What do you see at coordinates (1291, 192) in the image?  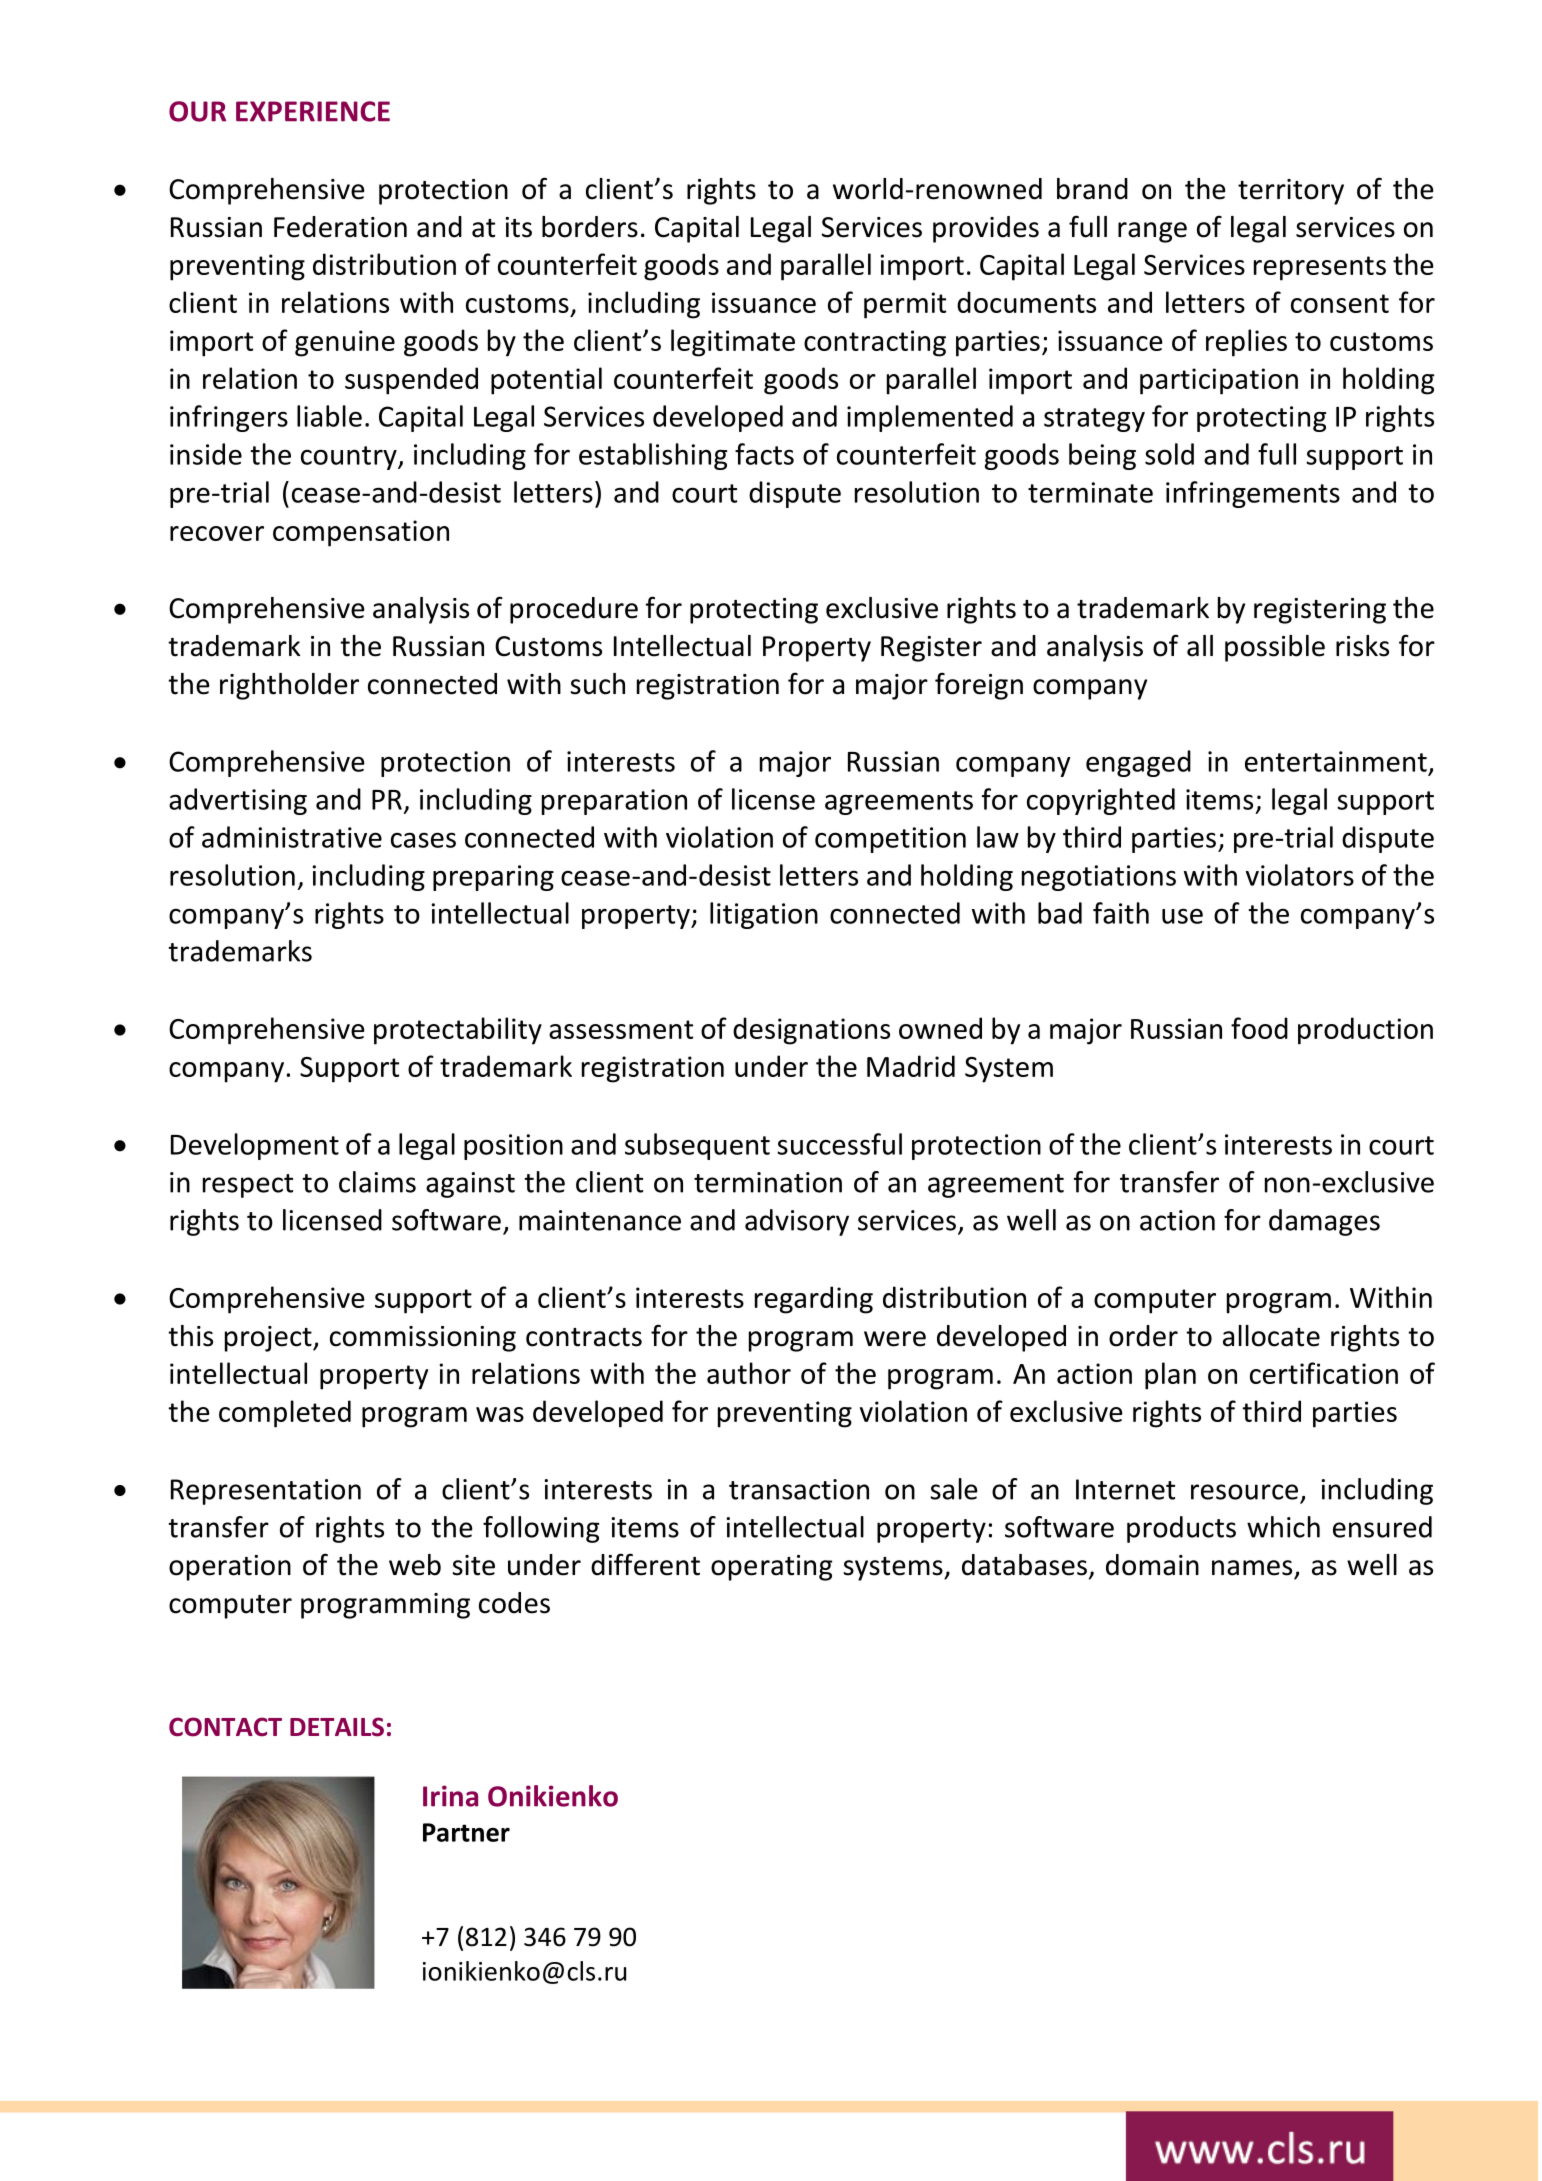 I see `territory` at bounding box center [1291, 192].
